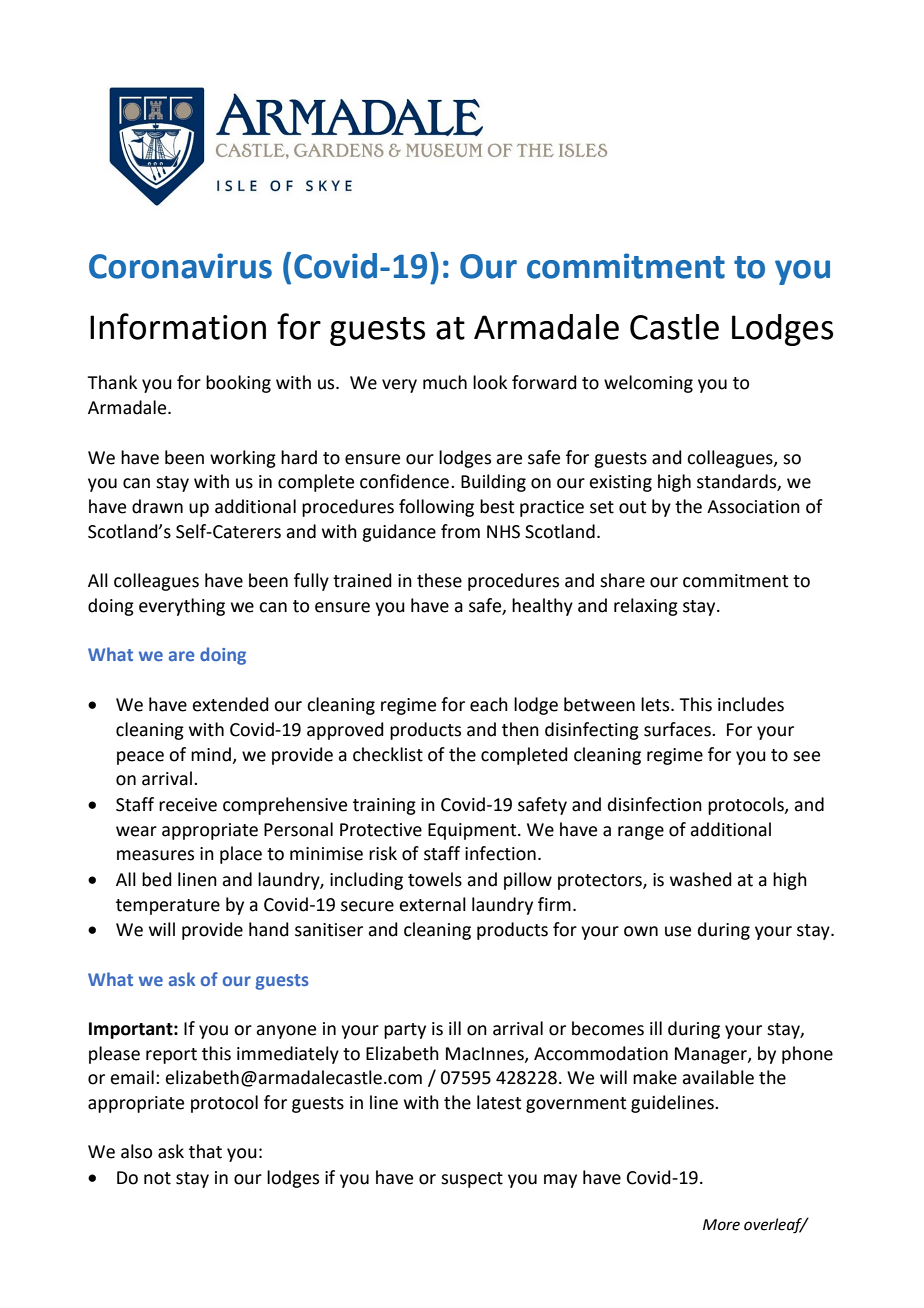  What do you see at coordinates (646, 607) in the document?
I see `relaxing` at bounding box center [646, 607].
